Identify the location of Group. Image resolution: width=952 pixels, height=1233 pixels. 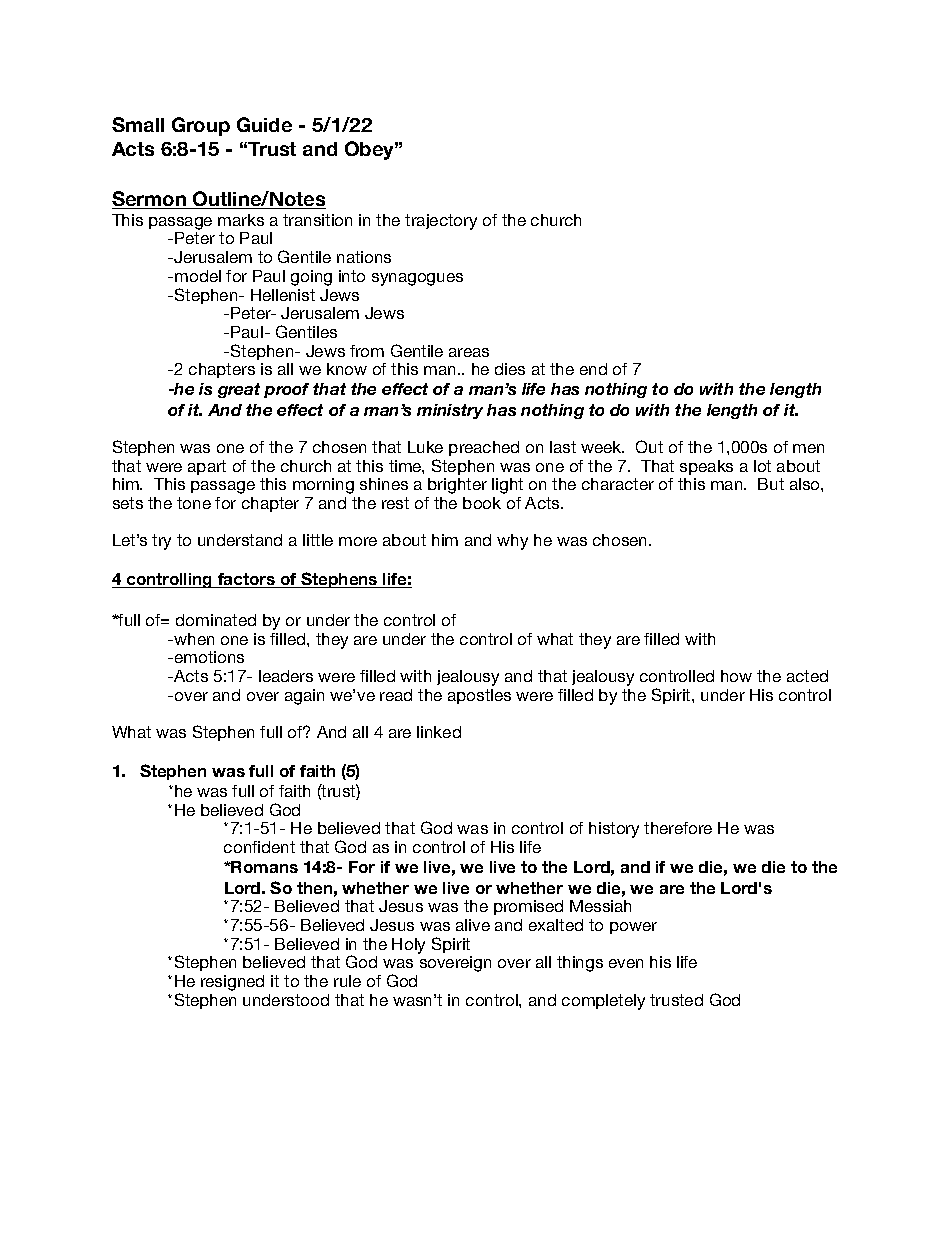
(201, 126).
